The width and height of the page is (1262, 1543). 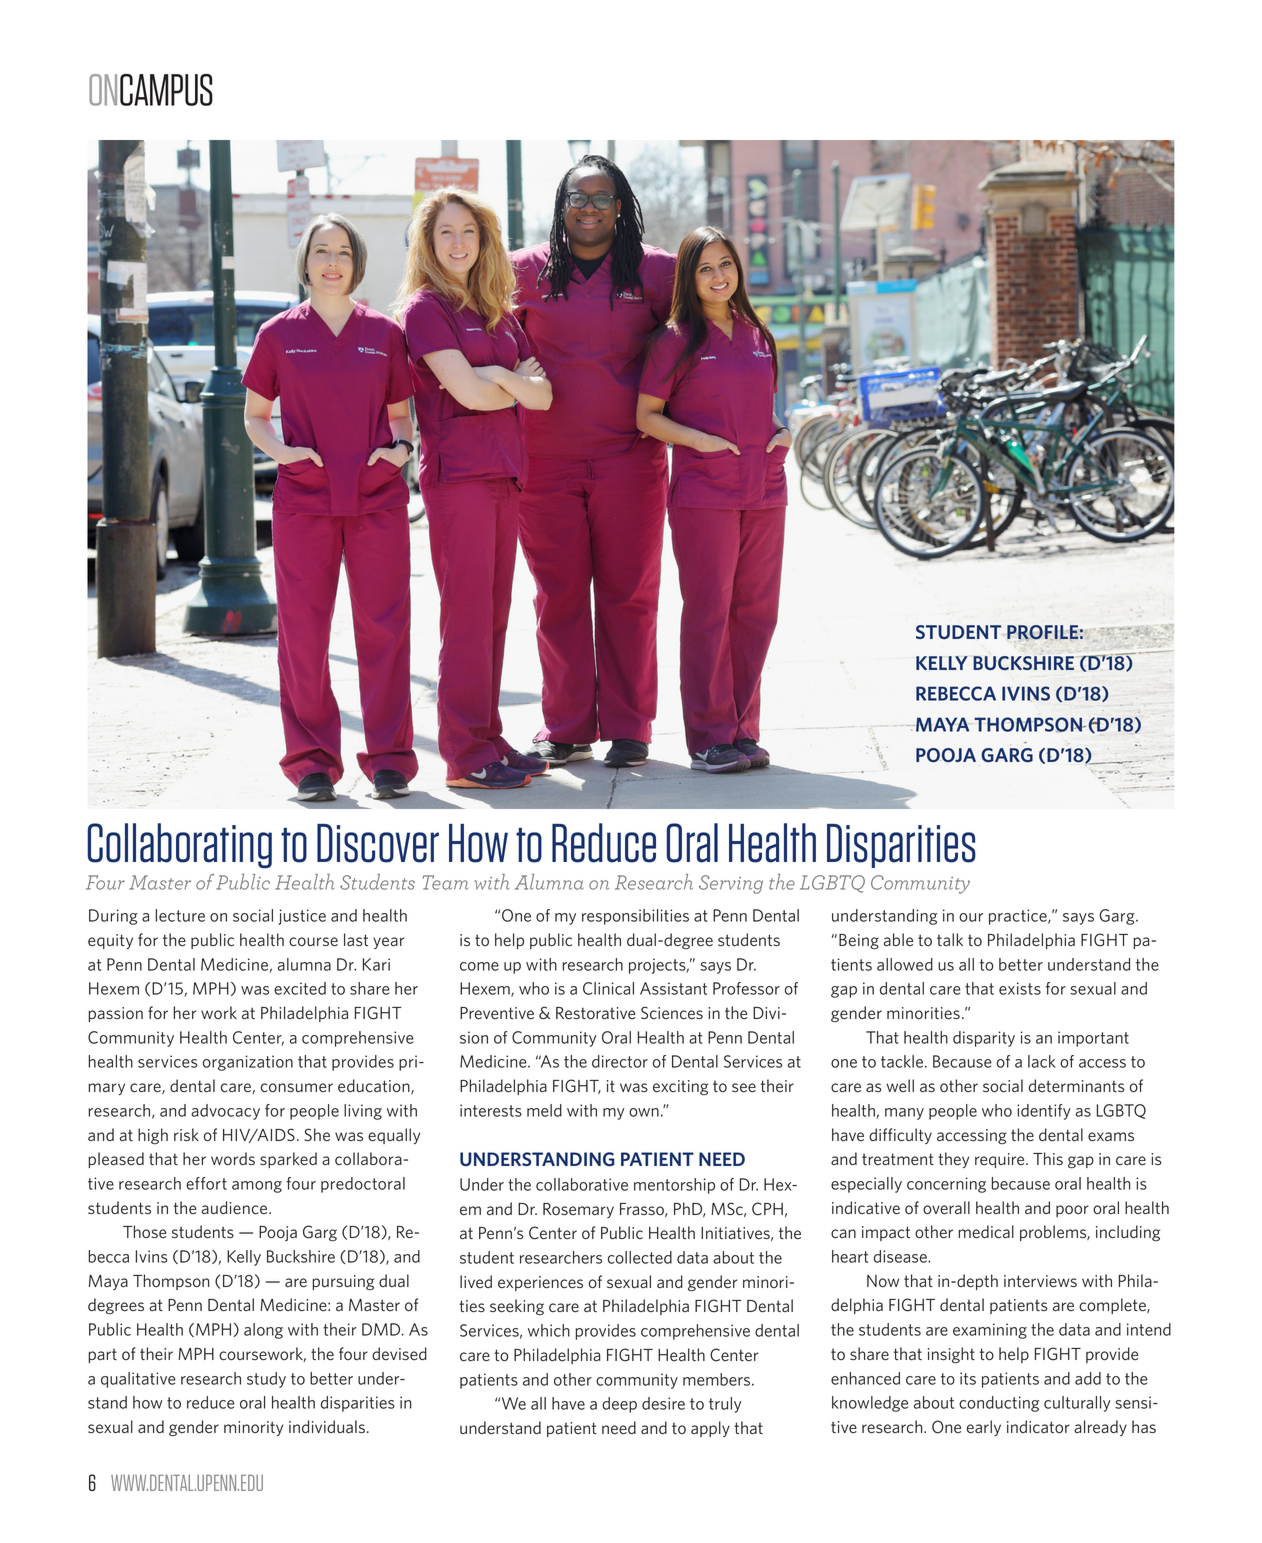 I want to click on practice, so click(x=1019, y=917).
